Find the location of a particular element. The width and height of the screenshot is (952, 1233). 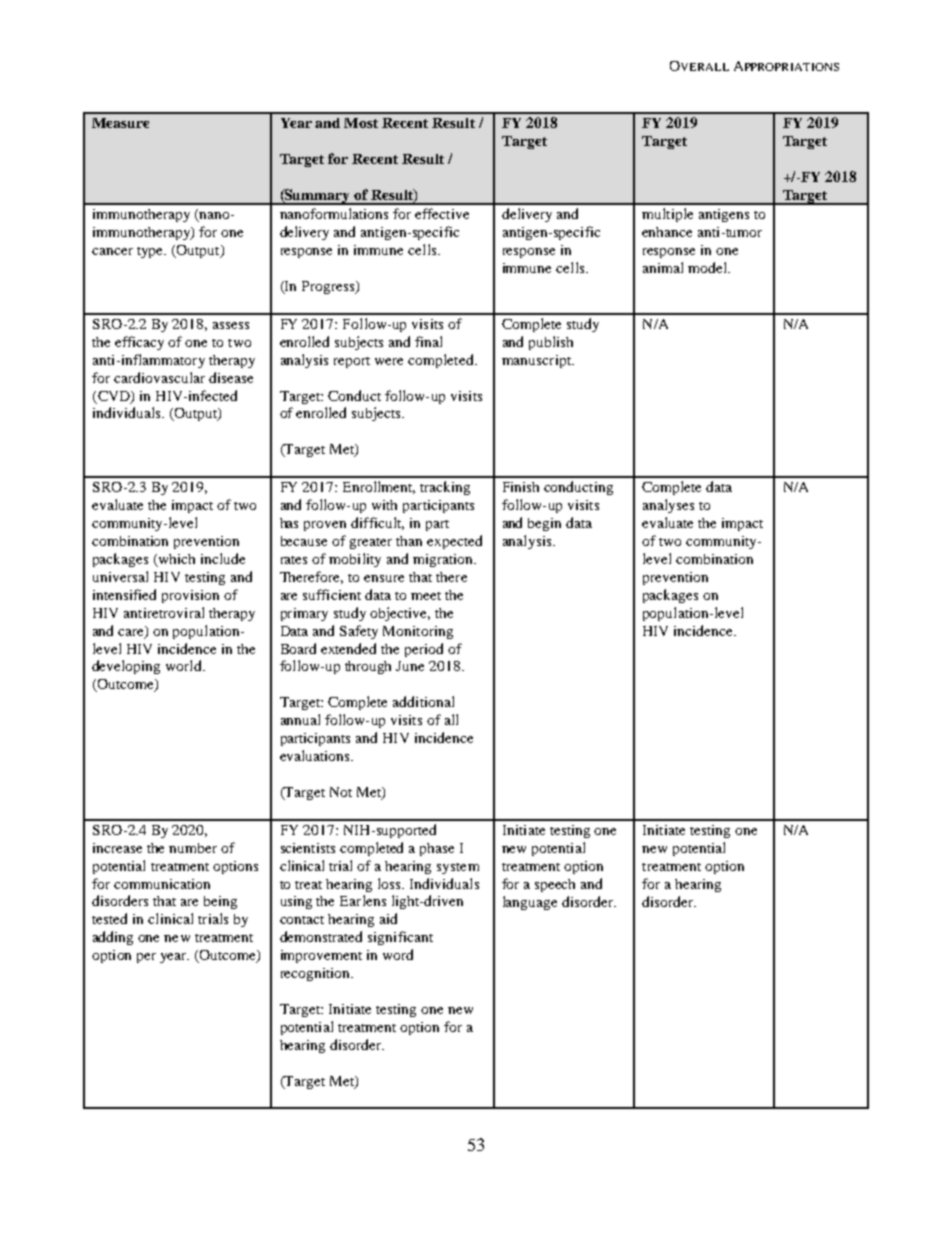

speech is located at coordinates (555, 885).
